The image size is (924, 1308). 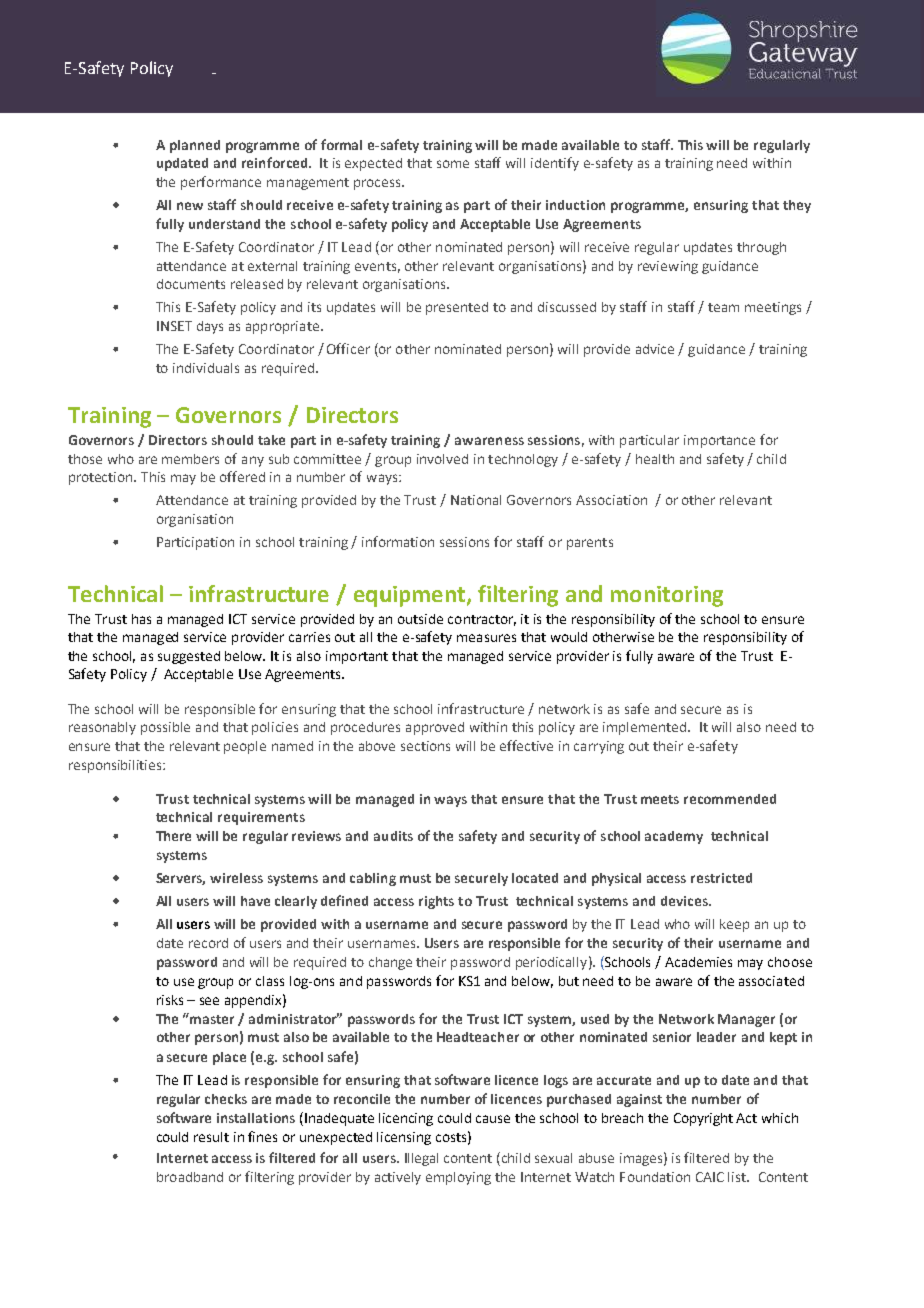 What do you see at coordinates (211, 1137) in the screenshot?
I see `result` at bounding box center [211, 1137].
